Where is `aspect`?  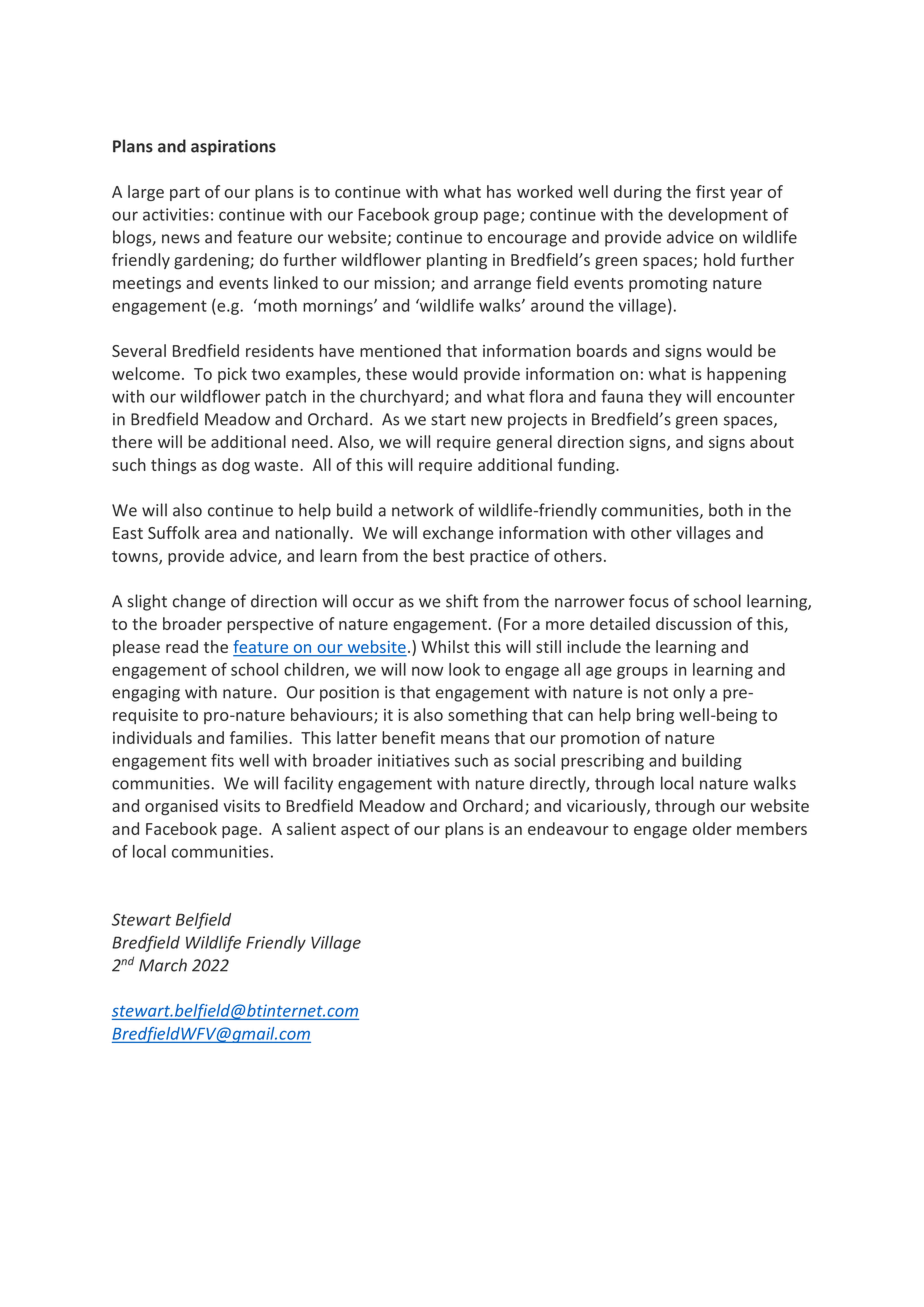
aspect is located at coordinates (365, 831).
